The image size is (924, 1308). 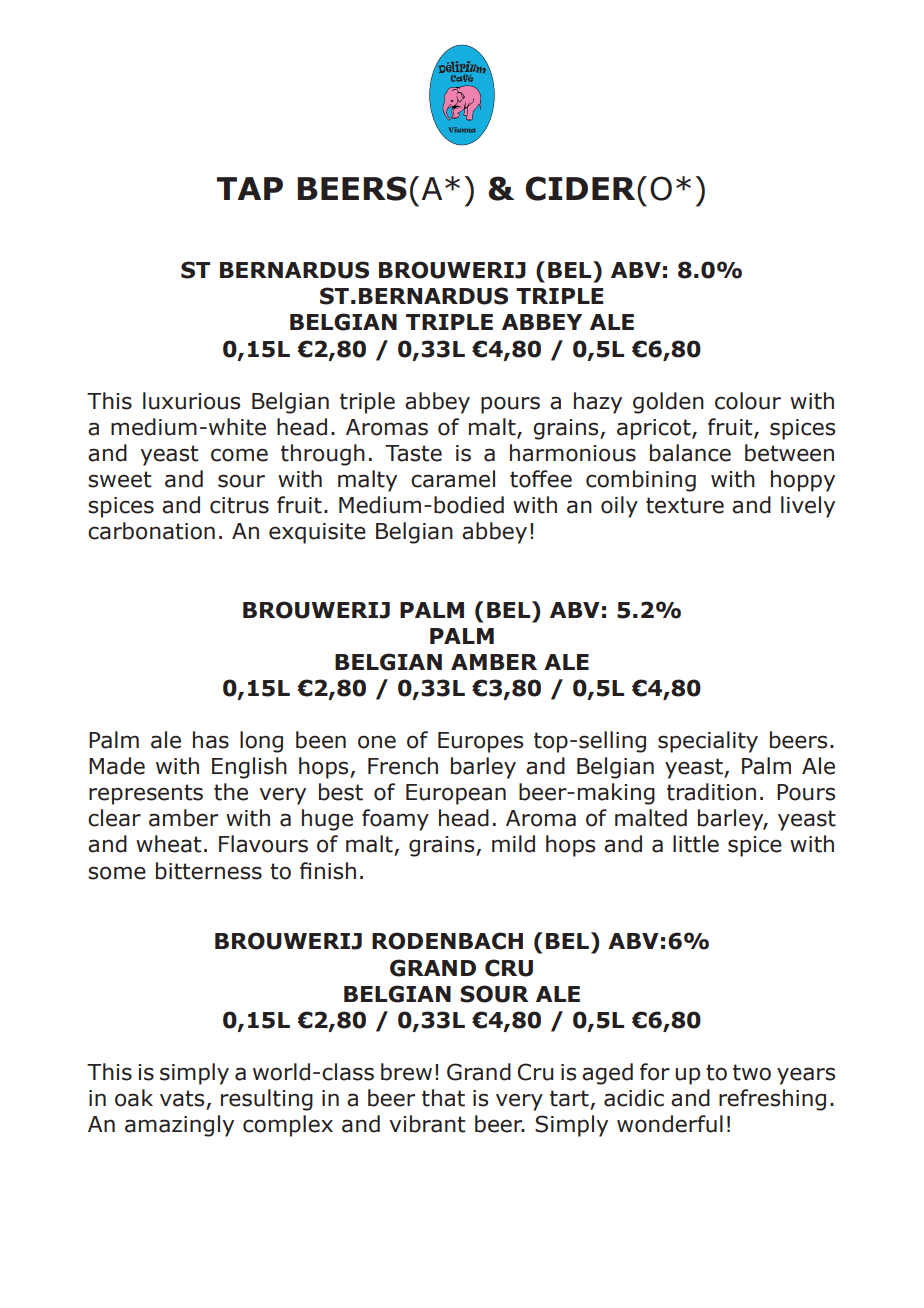 What do you see at coordinates (231, 792) in the document?
I see `the` at bounding box center [231, 792].
